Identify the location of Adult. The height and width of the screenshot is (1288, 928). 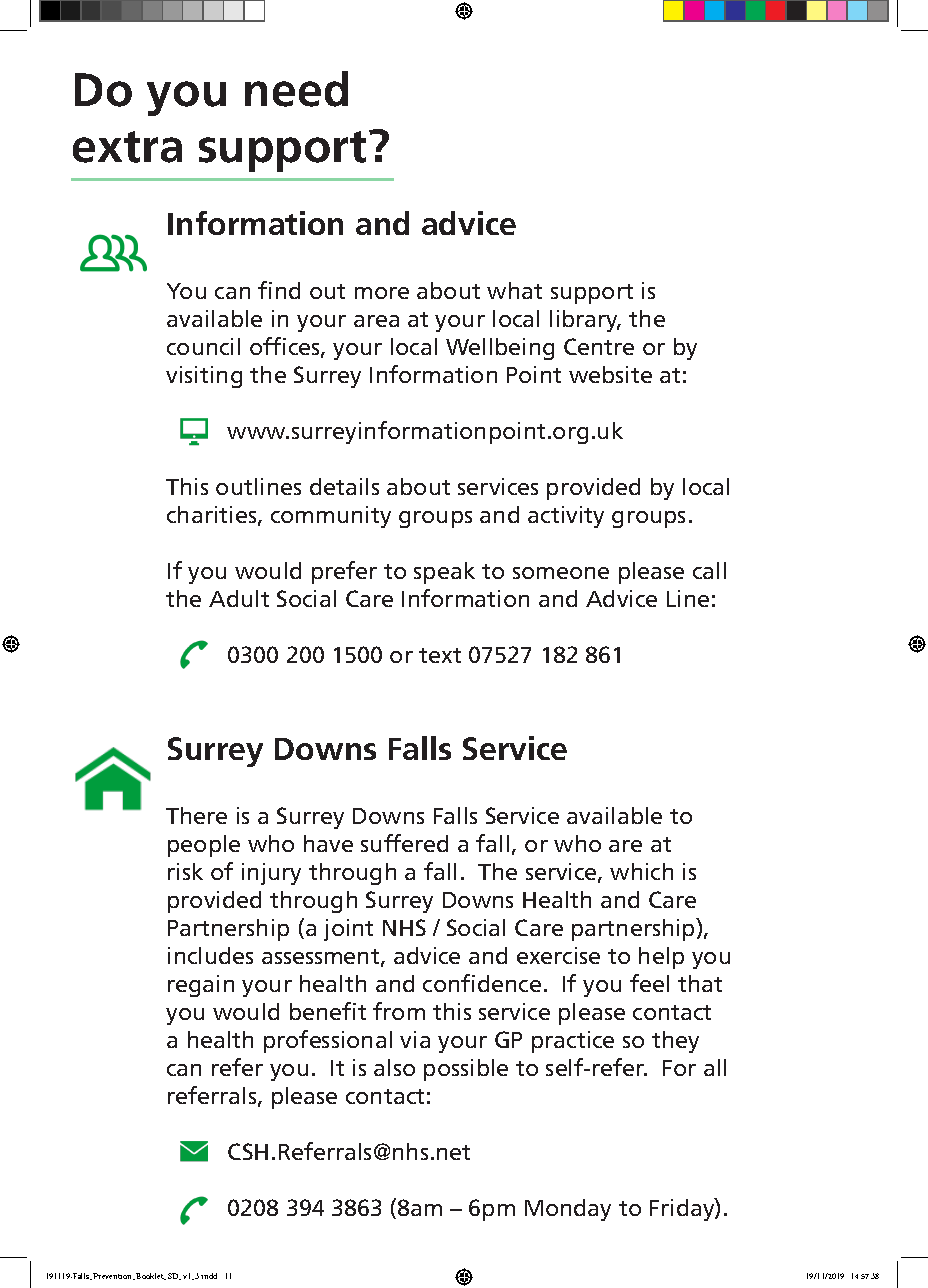
(239, 598).
